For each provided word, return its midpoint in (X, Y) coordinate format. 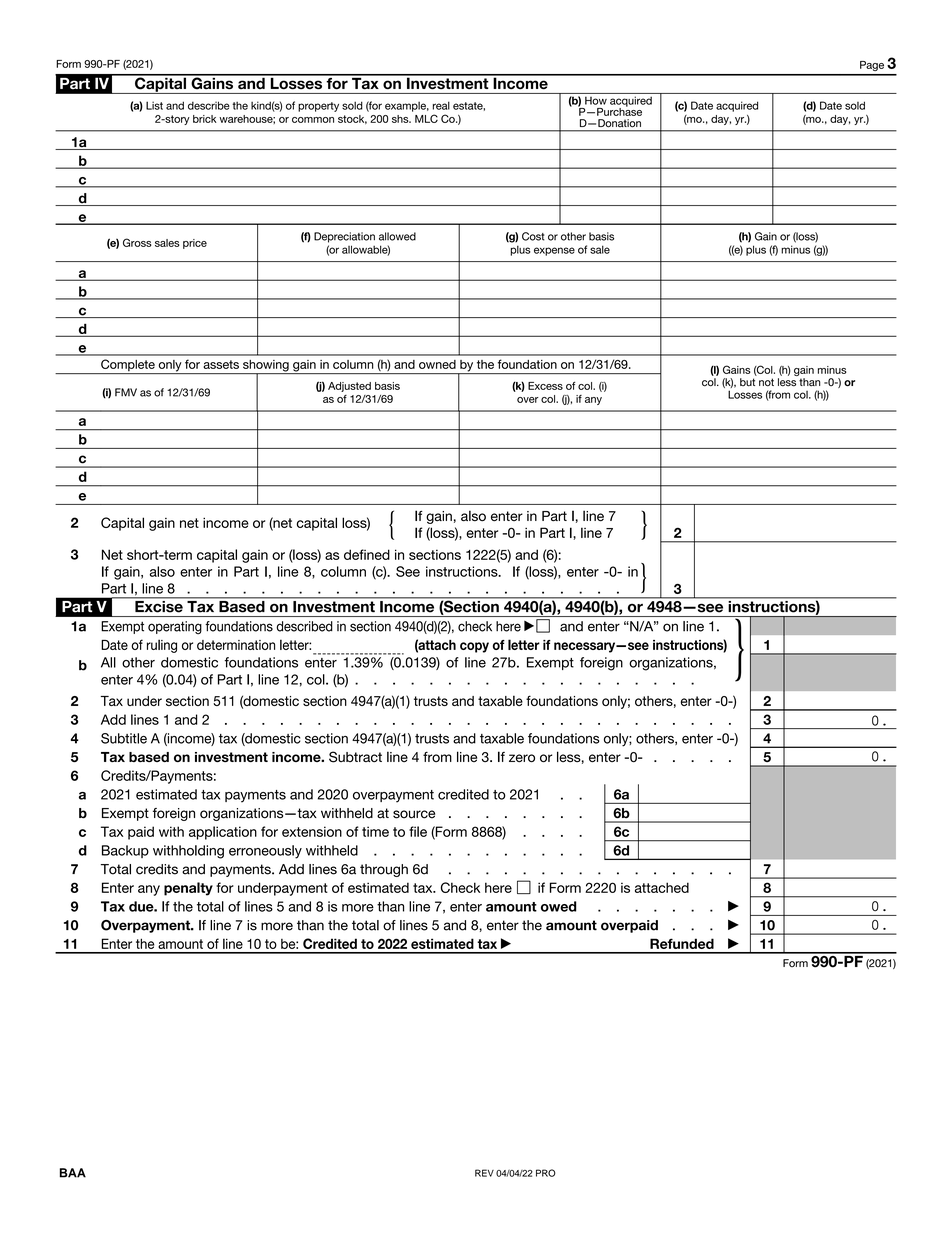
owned (437, 364)
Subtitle (124, 738)
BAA (73, 1173)
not (766, 382)
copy (474, 647)
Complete (128, 366)
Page (872, 66)
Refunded (682, 943)
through (384, 870)
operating (175, 628)
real (441, 105)
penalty (188, 889)
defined (367, 554)
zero (522, 758)
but (747, 382)
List (154, 105)
